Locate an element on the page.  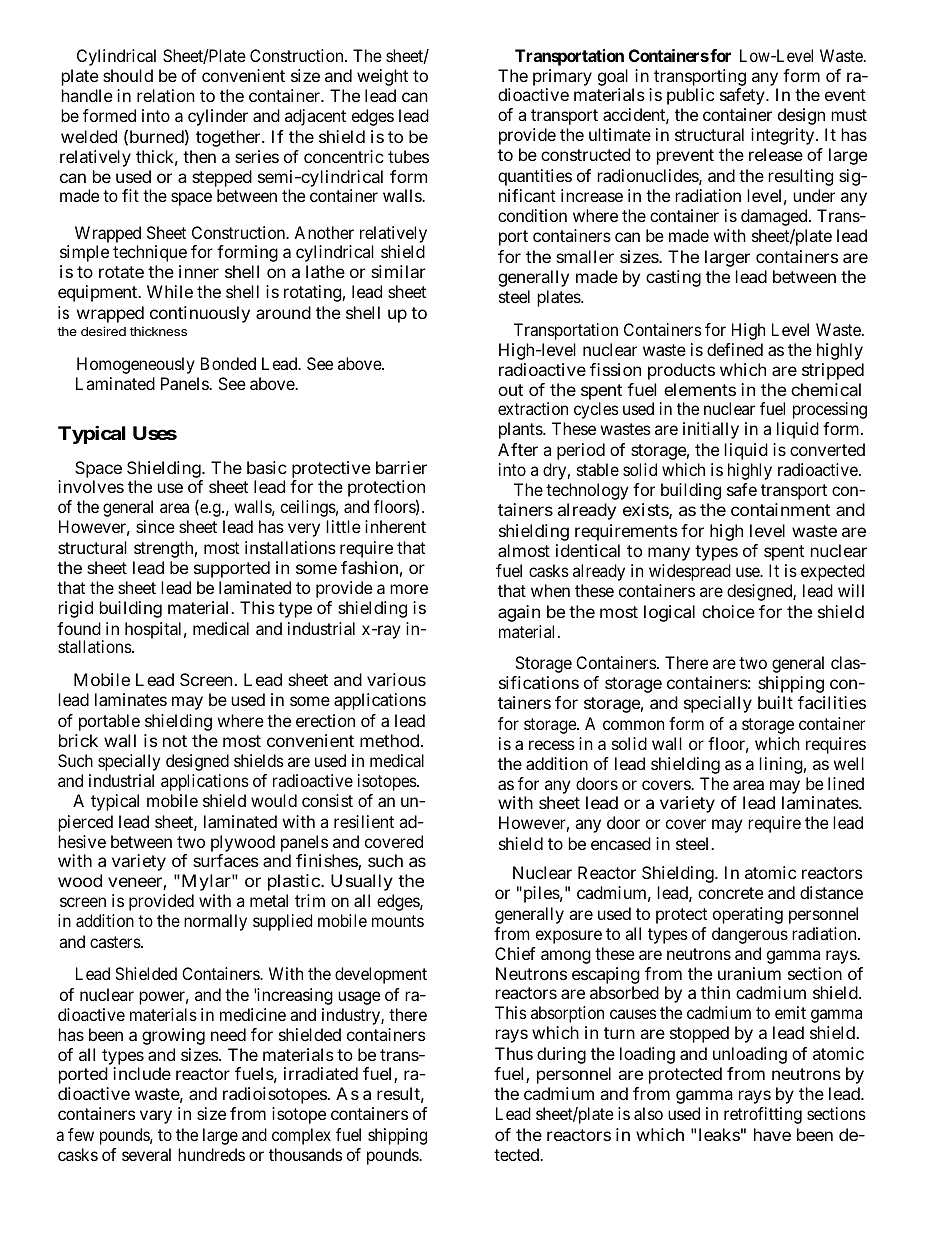
involves is located at coordinates (91, 486).
